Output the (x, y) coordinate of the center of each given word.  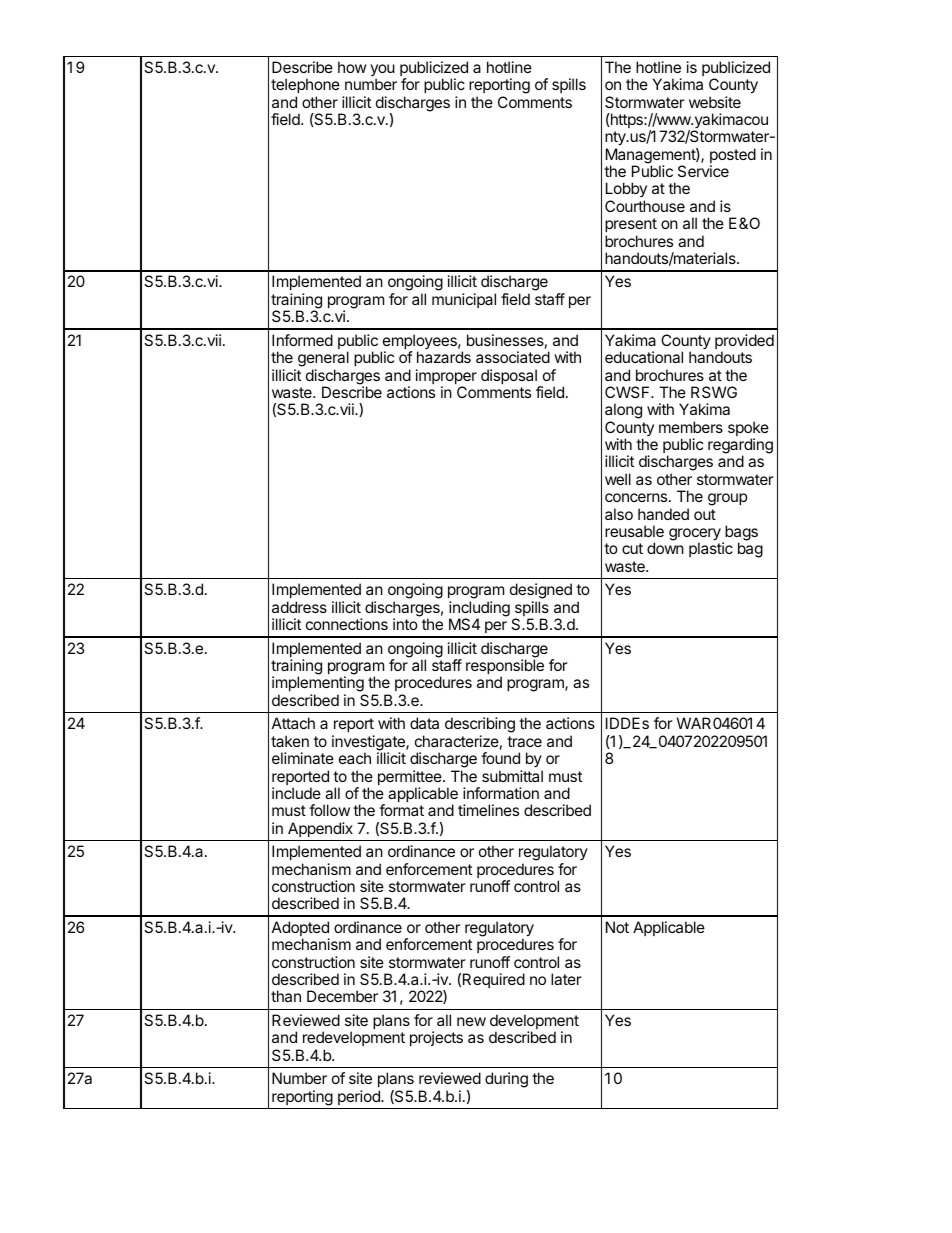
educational (644, 357)
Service (703, 171)
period (360, 1097)
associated (513, 357)
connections (347, 624)
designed (541, 592)
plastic (711, 549)
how (352, 67)
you (382, 71)
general (323, 360)
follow (329, 810)
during (506, 1080)
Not (617, 927)
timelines (488, 810)
